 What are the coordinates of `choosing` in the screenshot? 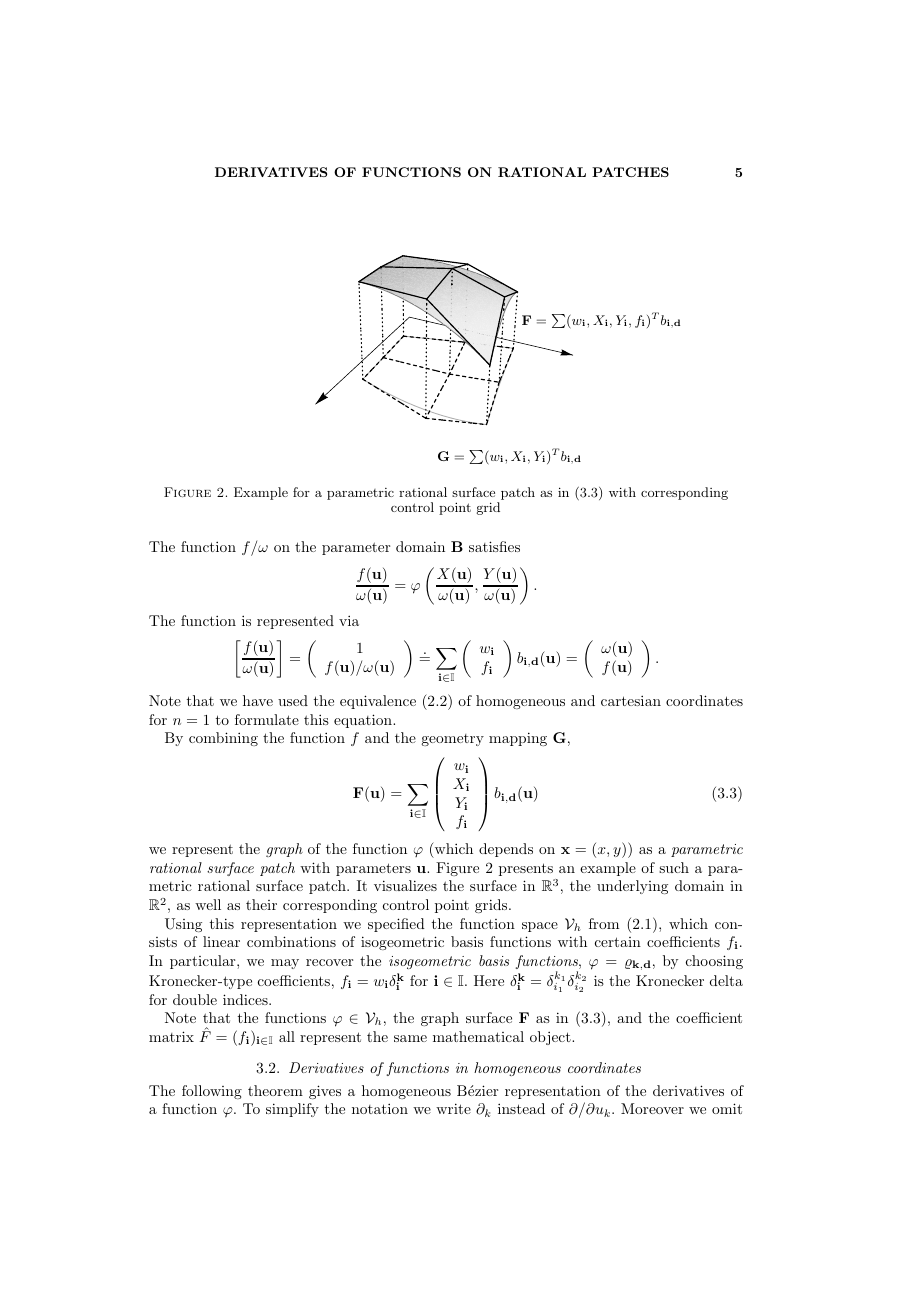 It's located at (714, 962).
